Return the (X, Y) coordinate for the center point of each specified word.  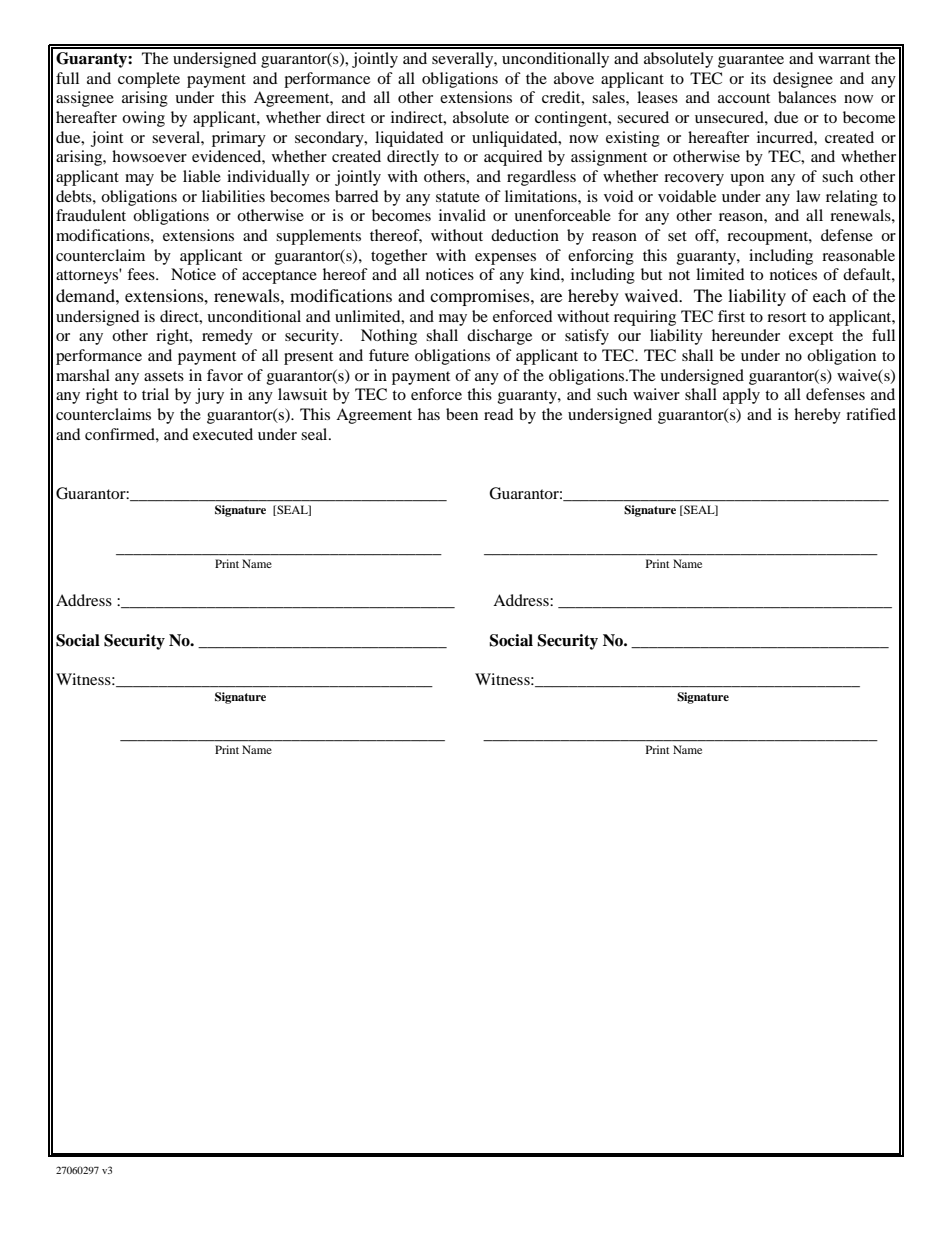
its (758, 78)
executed (223, 434)
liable (202, 176)
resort (786, 317)
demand (86, 295)
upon (747, 180)
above (574, 78)
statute (458, 197)
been (462, 414)
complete (149, 80)
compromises (481, 297)
